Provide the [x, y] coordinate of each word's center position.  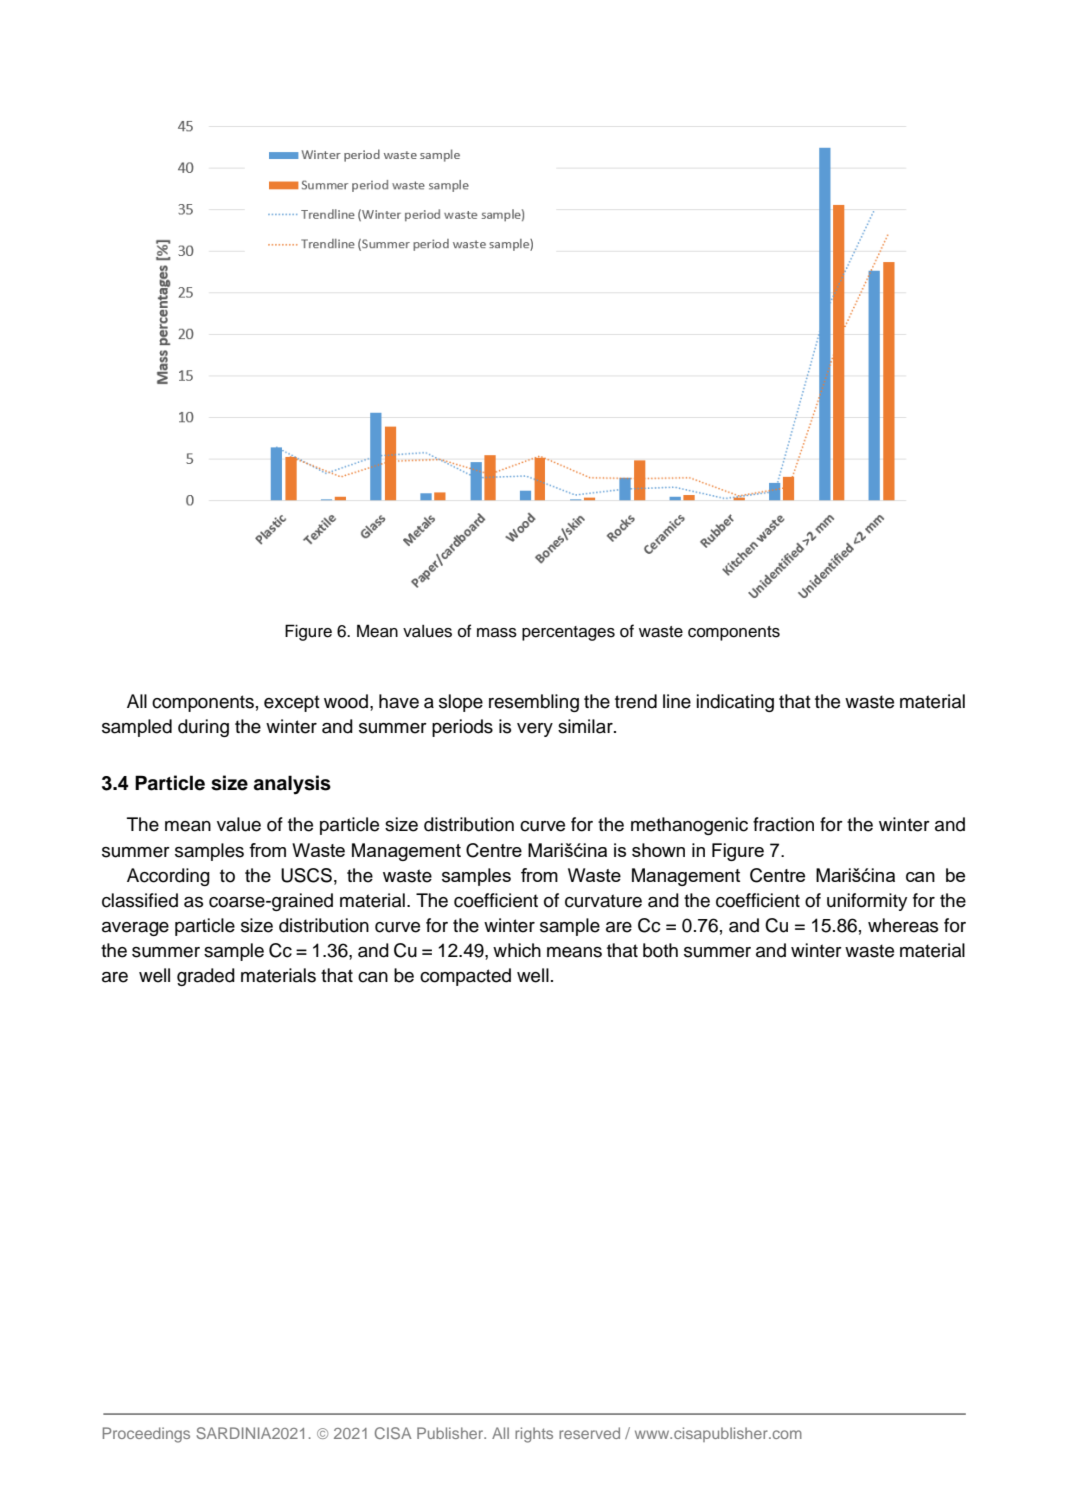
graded [206, 977]
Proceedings [146, 1435]
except [292, 703]
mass [497, 633]
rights [534, 1435]
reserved [589, 1433]
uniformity [867, 902]
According [168, 877]
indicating [735, 703]
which [517, 950]
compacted [465, 977]
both [660, 950]
